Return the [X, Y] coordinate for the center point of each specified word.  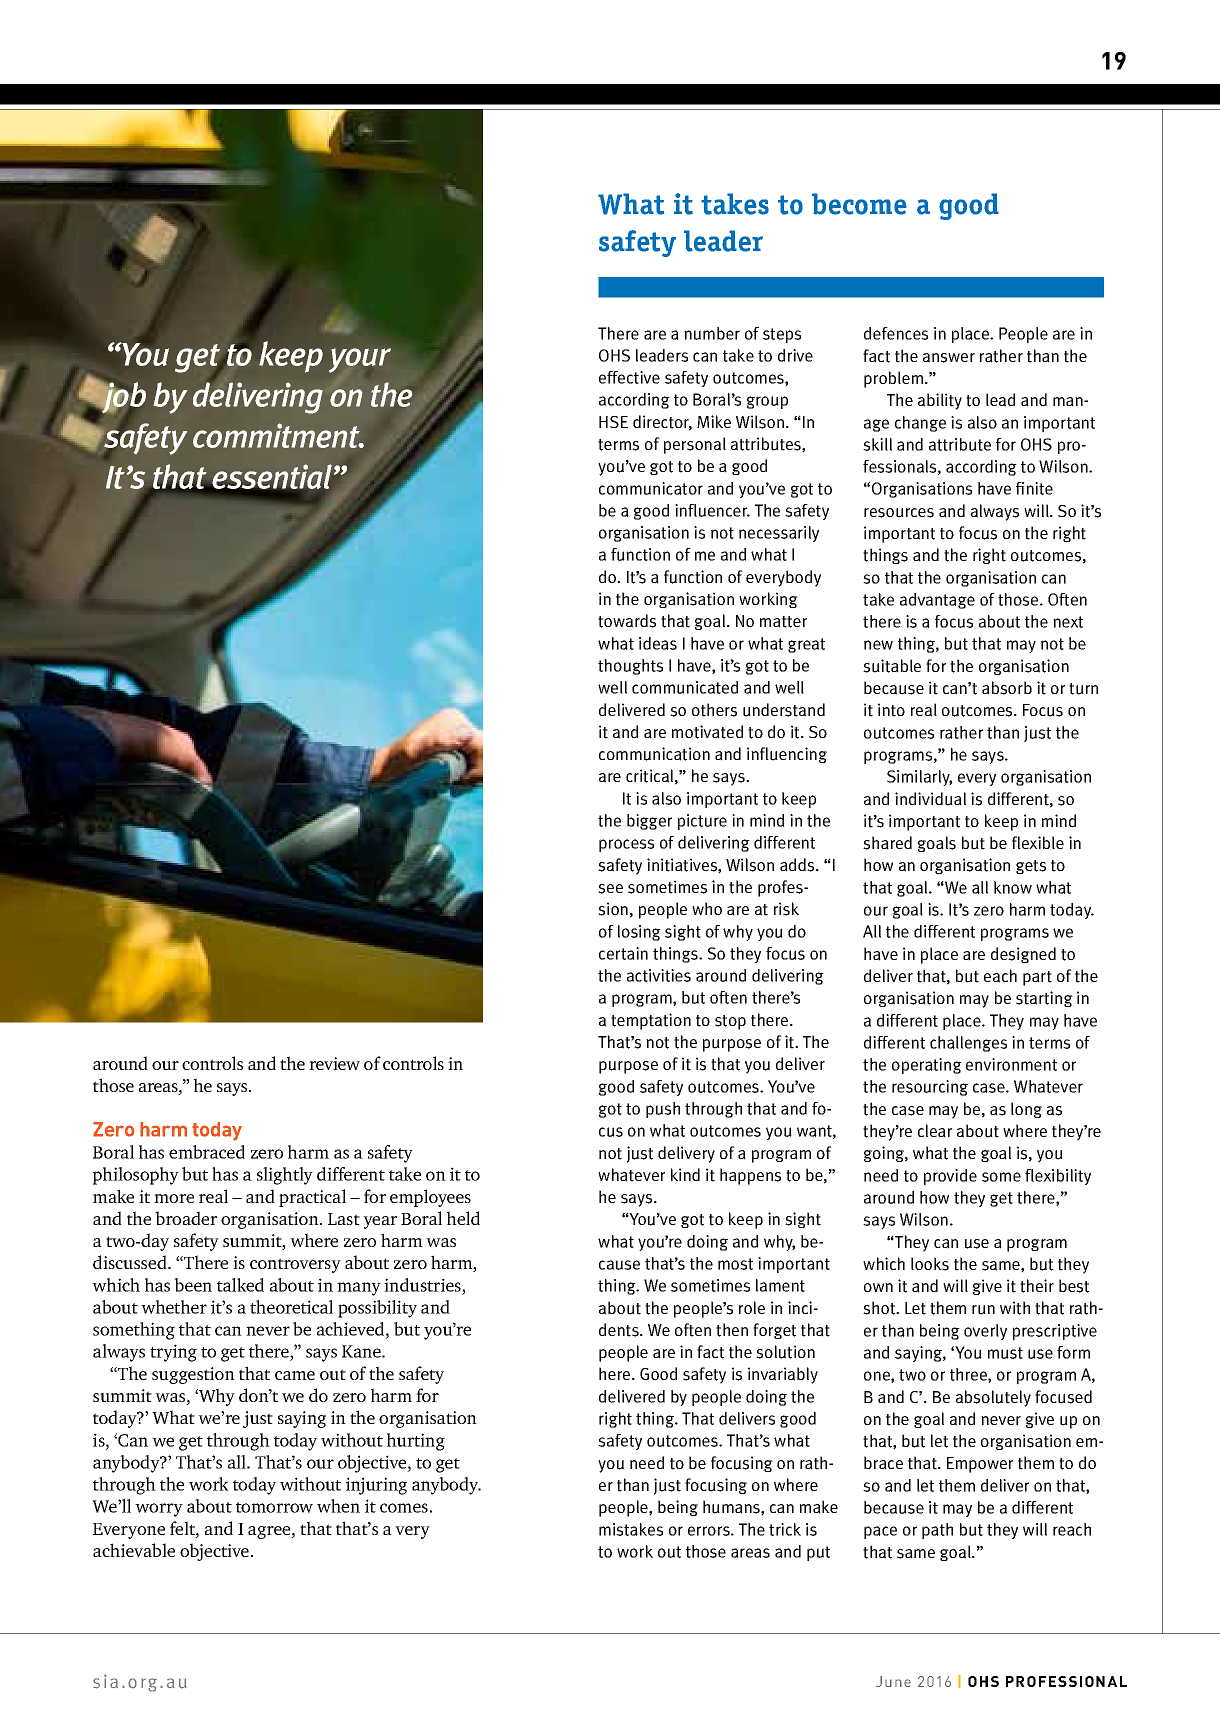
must [1005, 1353]
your [360, 360]
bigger [649, 822]
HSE [613, 422]
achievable [134, 1550]
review [334, 1063]
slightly [285, 1176]
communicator [651, 488]
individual [930, 799]
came [295, 1375]
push [663, 1110]
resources [899, 513]
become [859, 204]
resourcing [930, 1088]
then [732, 1330]
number [712, 333]
